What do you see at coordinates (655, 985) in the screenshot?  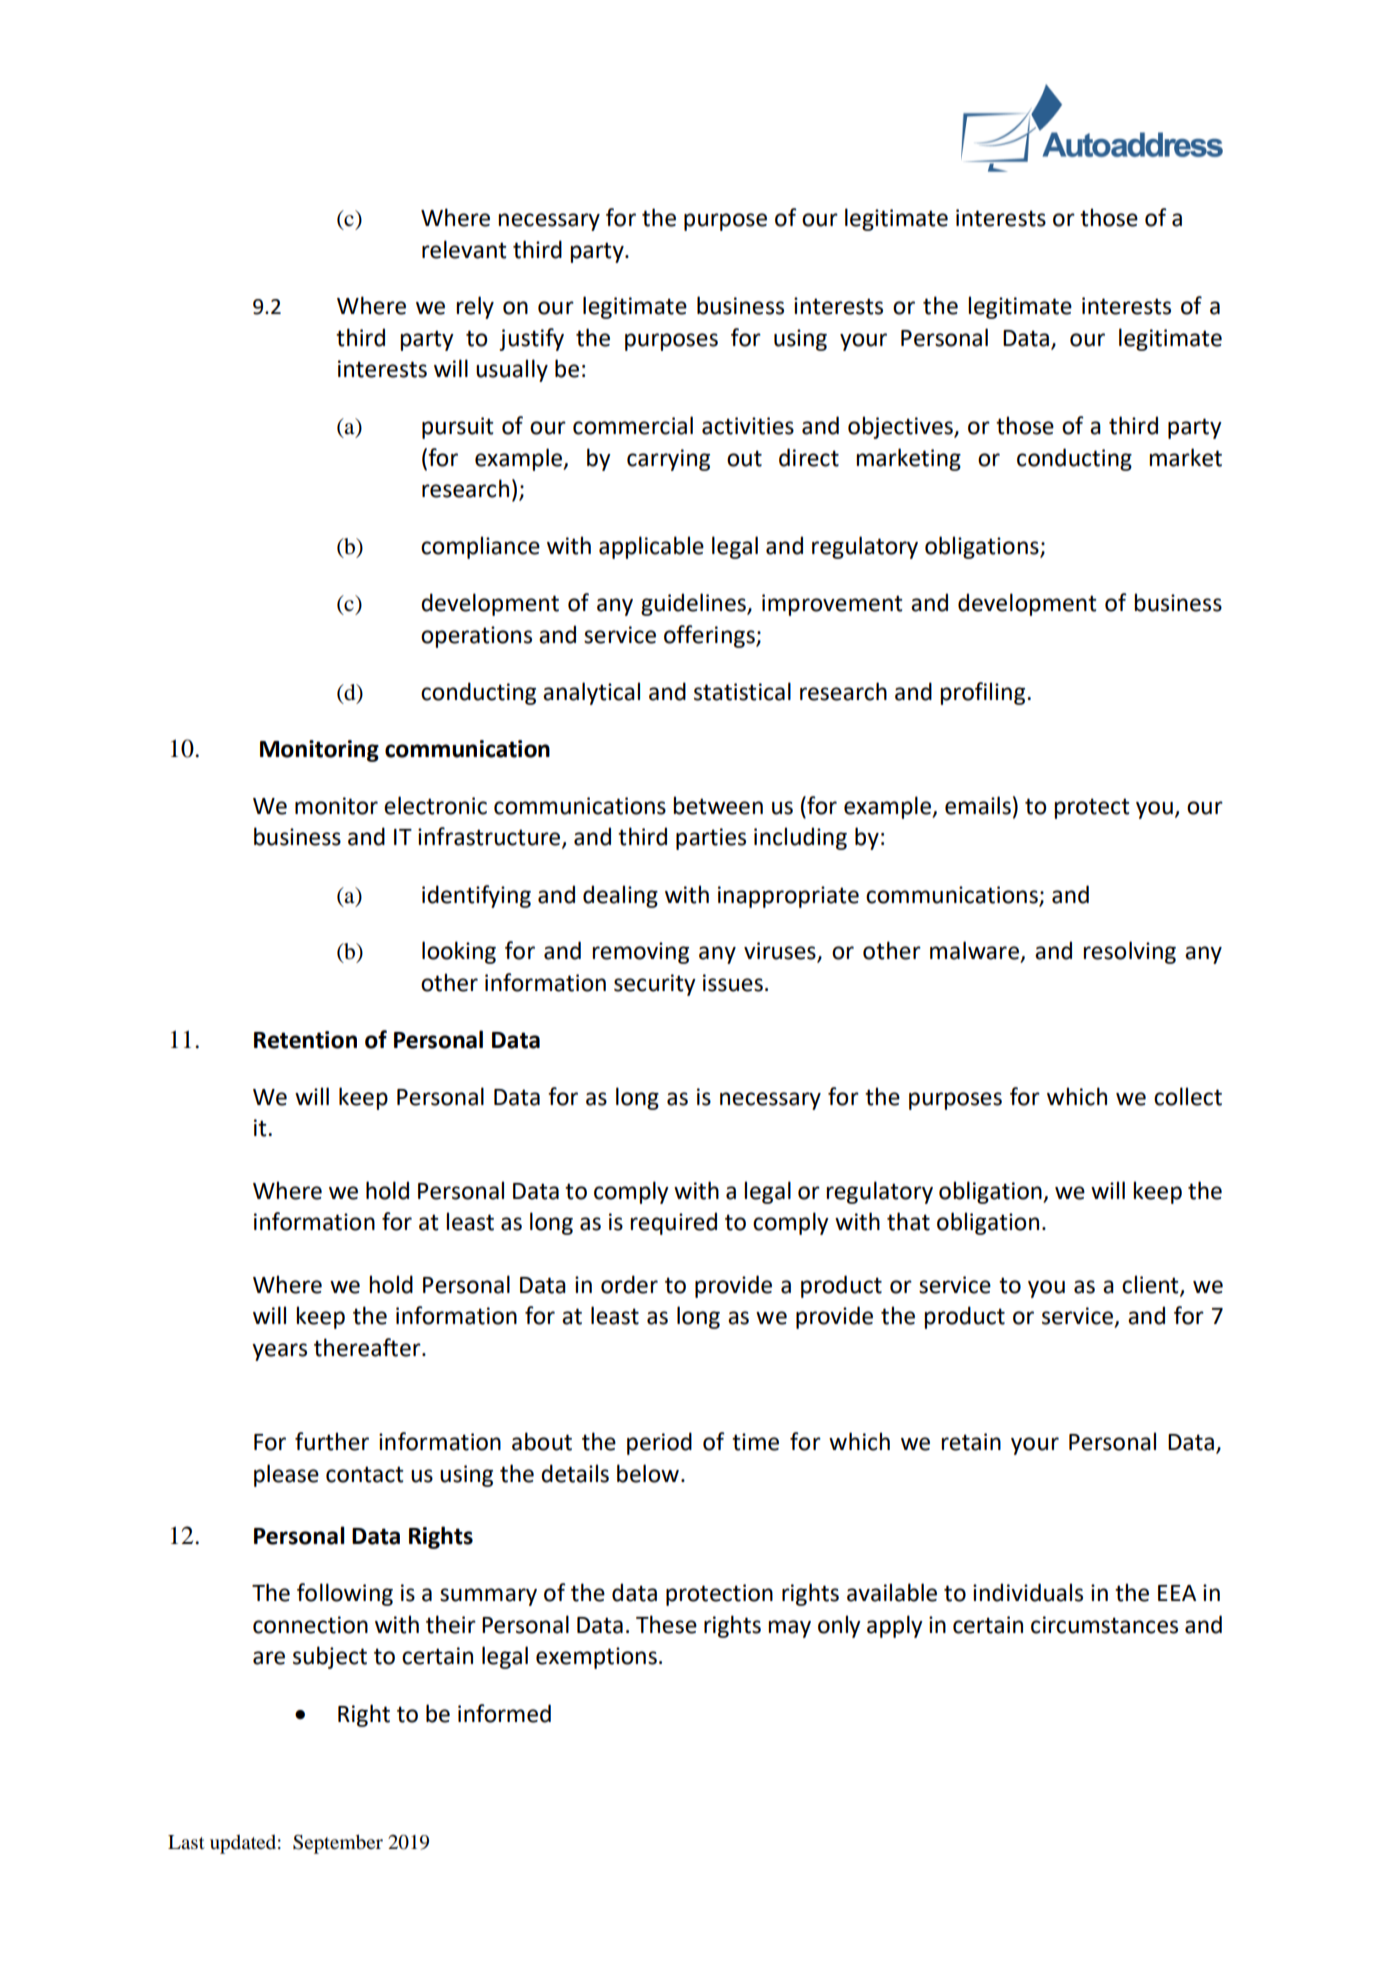 I see `security` at bounding box center [655, 985].
